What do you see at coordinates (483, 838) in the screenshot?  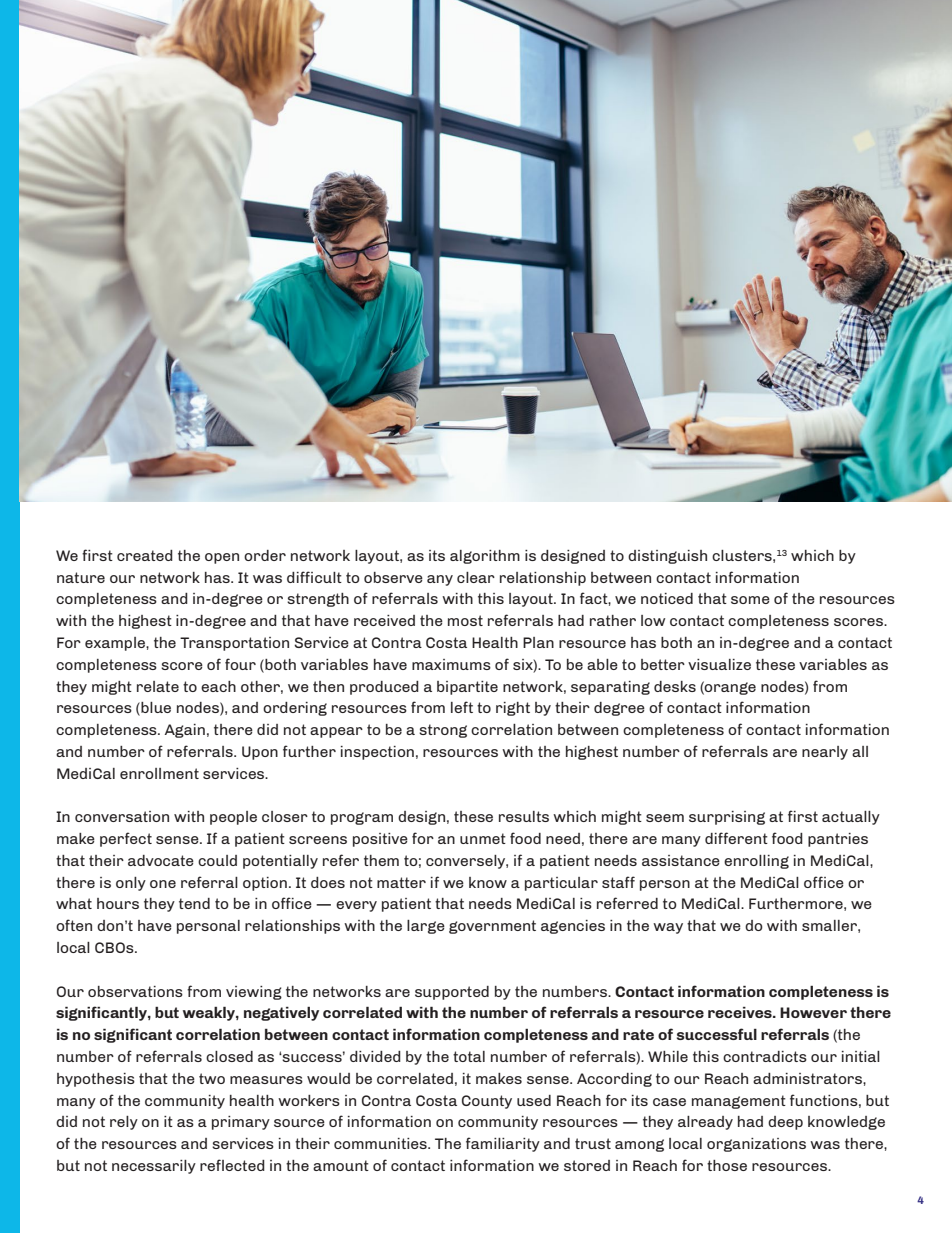 I see `unmet` at bounding box center [483, 838].
